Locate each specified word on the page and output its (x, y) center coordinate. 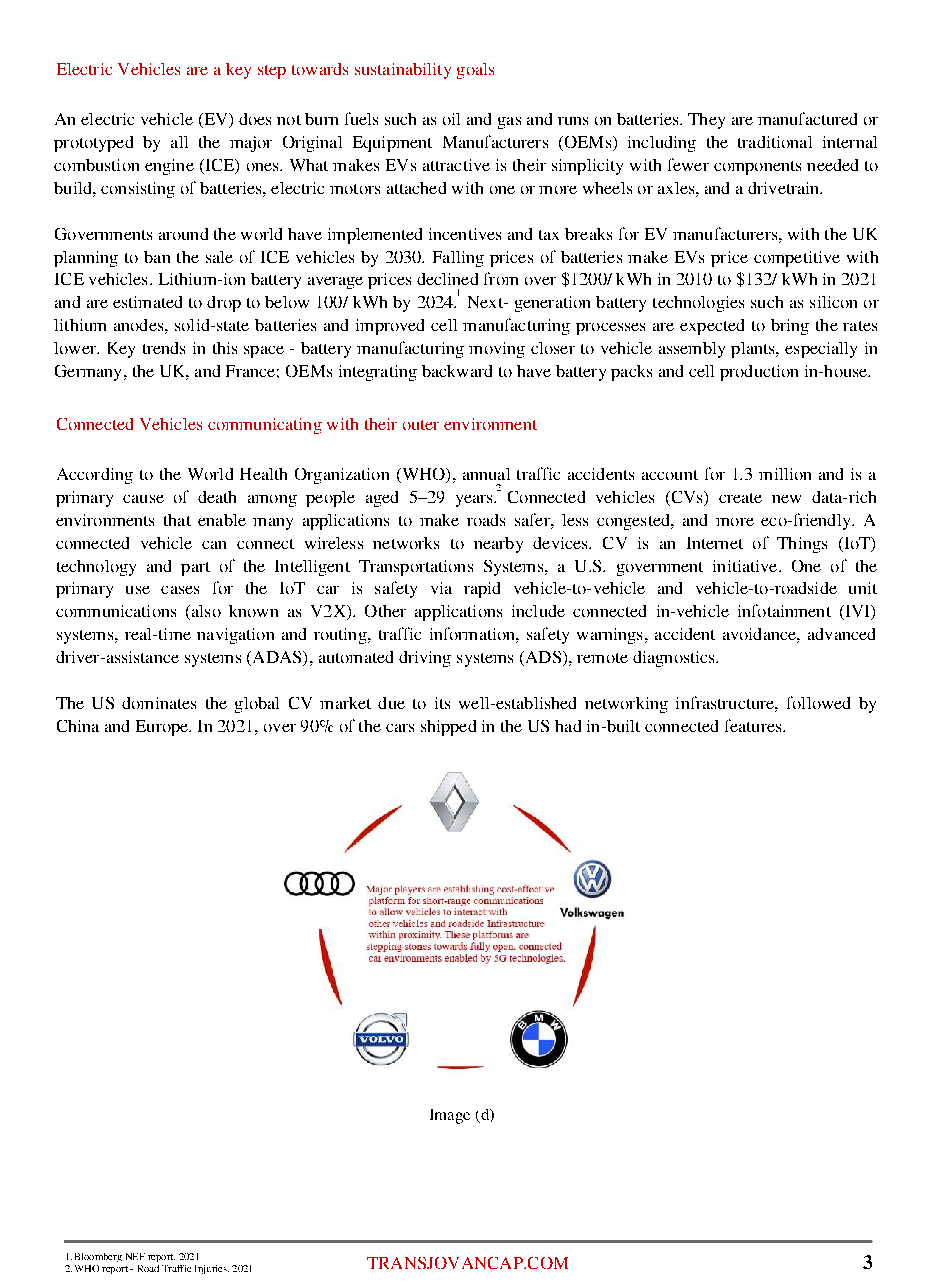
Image (450, 1116)
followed (818, 702)
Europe (163, 728)
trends (164, 348)
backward (457, 371)
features (754, 725)
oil (451, 119)
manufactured (807, 118)
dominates (159, 703)
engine (169, 167)
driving (425, 659)
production (759, 373)
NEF (135, 1256)
